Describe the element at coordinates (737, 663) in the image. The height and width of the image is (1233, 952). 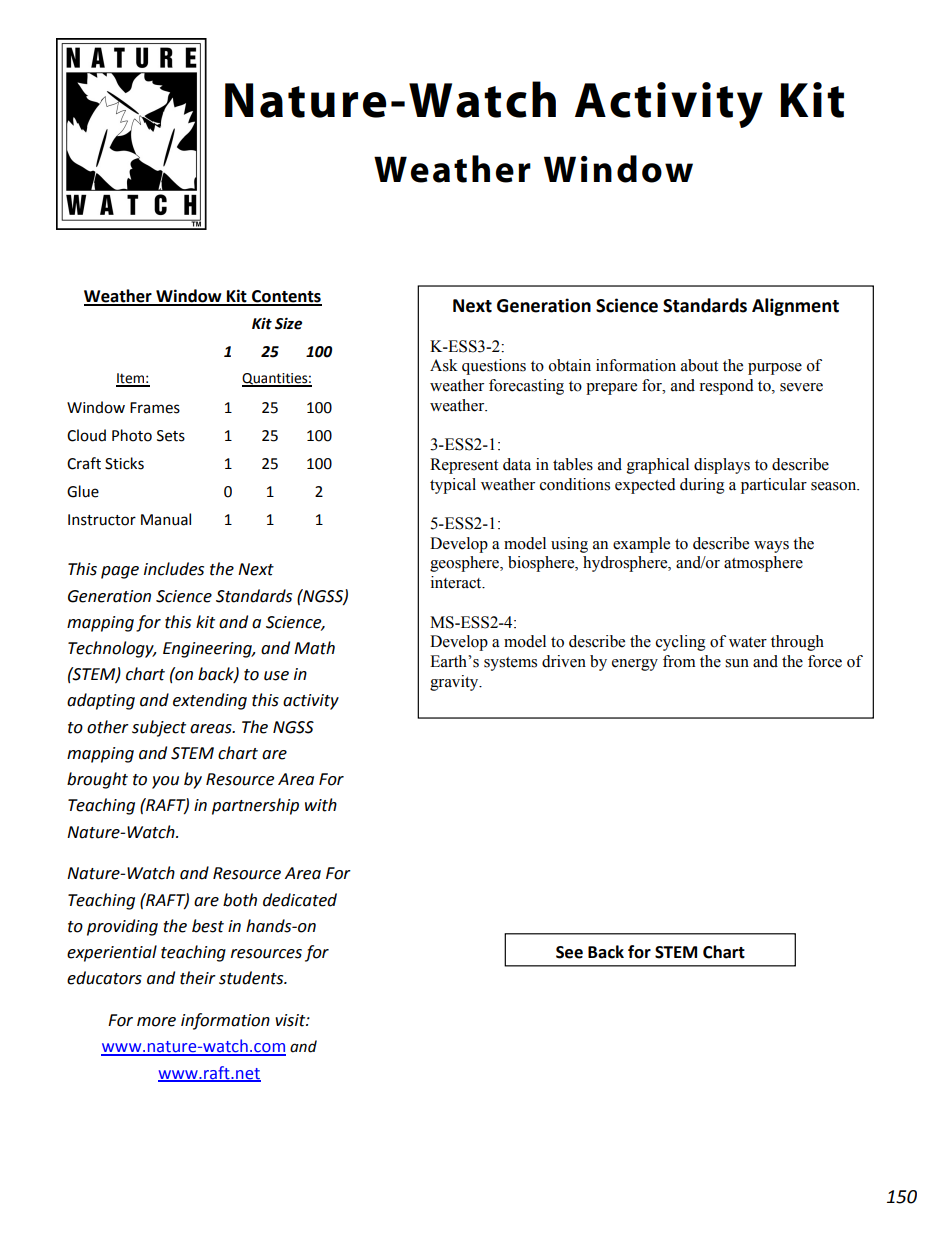
I see `sun` at that location.
